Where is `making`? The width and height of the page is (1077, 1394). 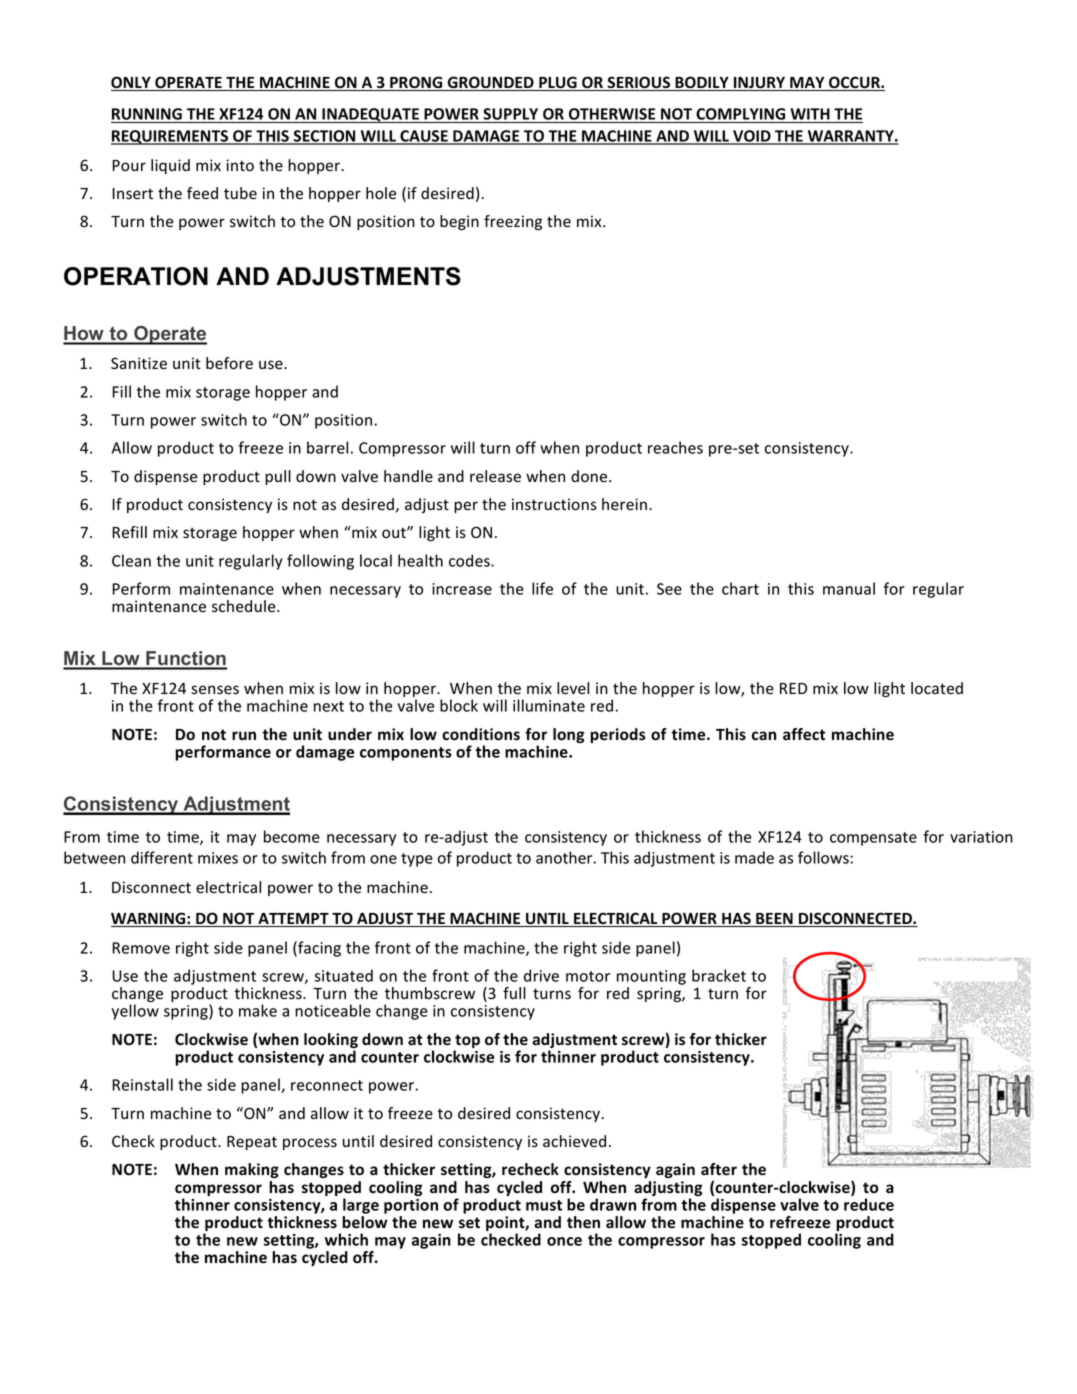
making is located at coordinates (252, 1170).
